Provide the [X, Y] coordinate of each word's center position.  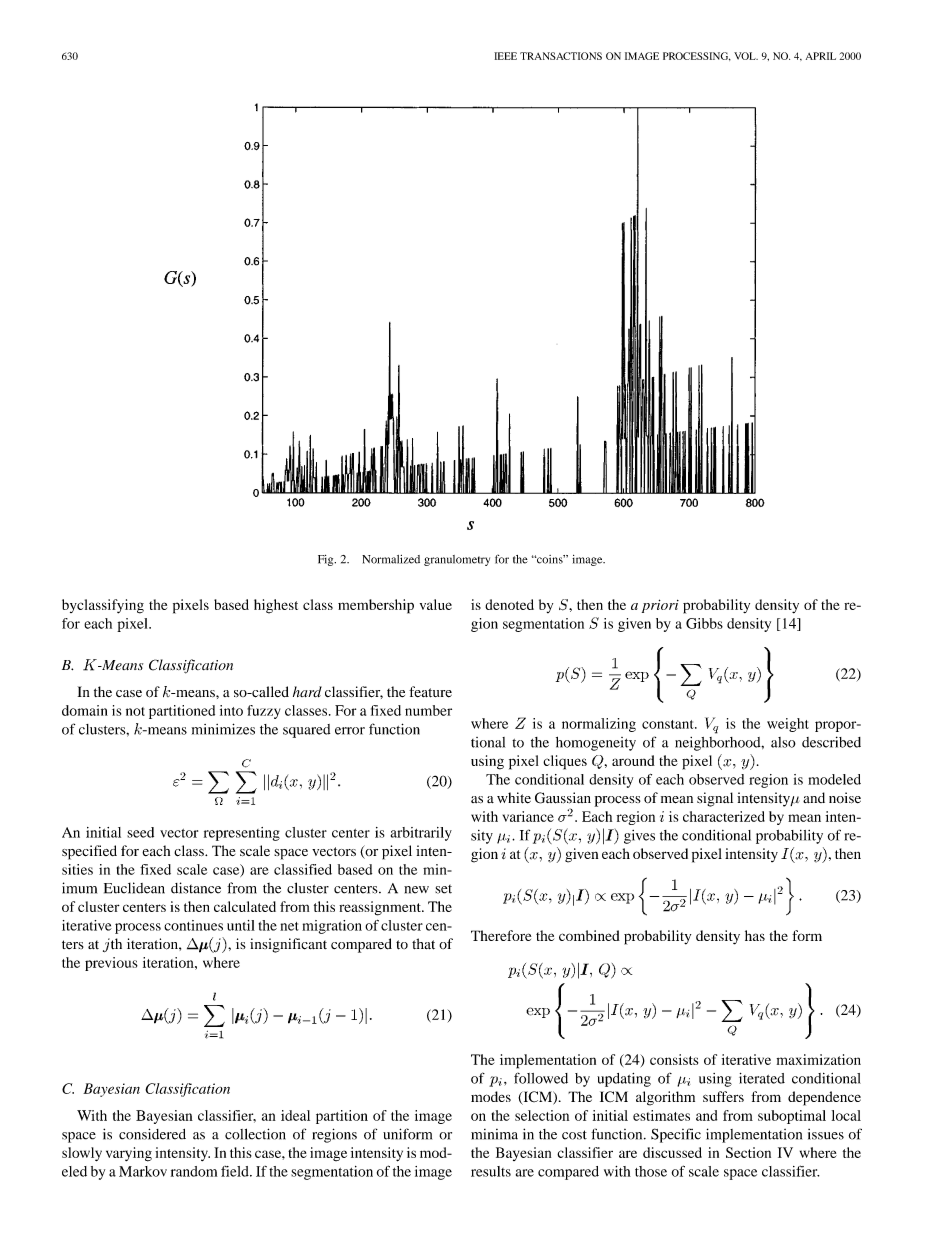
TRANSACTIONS [561, 56]
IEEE [505, 56]
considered [152, 1134]
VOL [746, 56]
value [436, 604]
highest [276, 606]
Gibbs [704, 623]
